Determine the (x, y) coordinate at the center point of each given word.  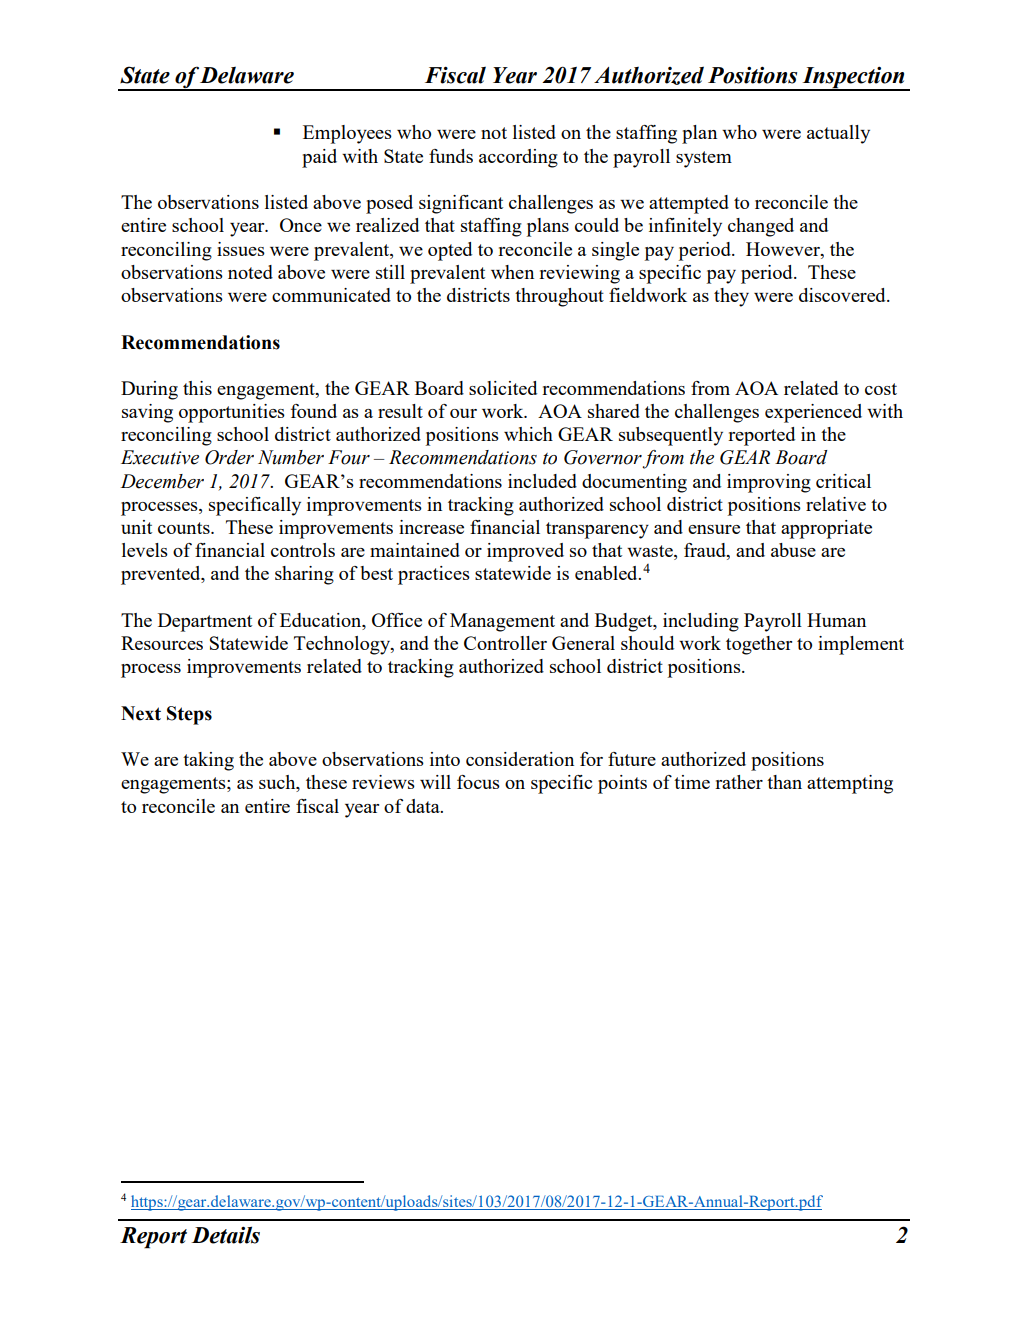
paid (319, 158)
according (518, 158)
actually (838, 134)
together (759, 645)
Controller (505, 643)
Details (225, 1235)
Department (205, 622)
